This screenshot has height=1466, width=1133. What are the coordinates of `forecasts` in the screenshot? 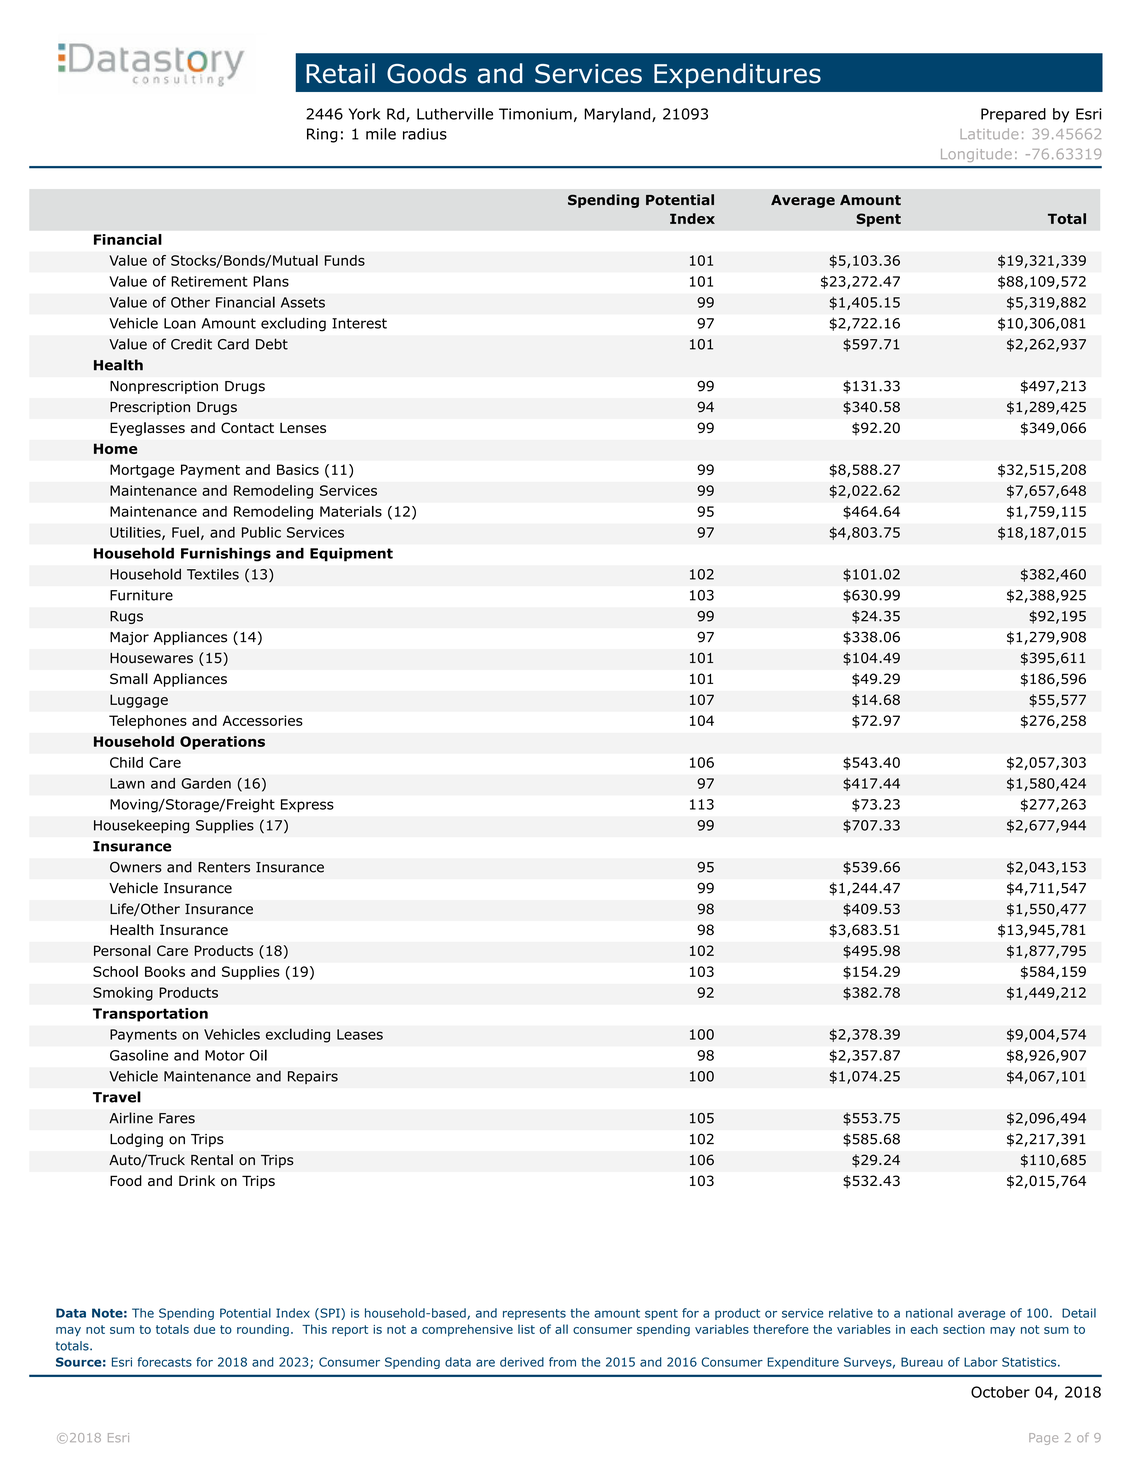 It's located at (164, 1362).
